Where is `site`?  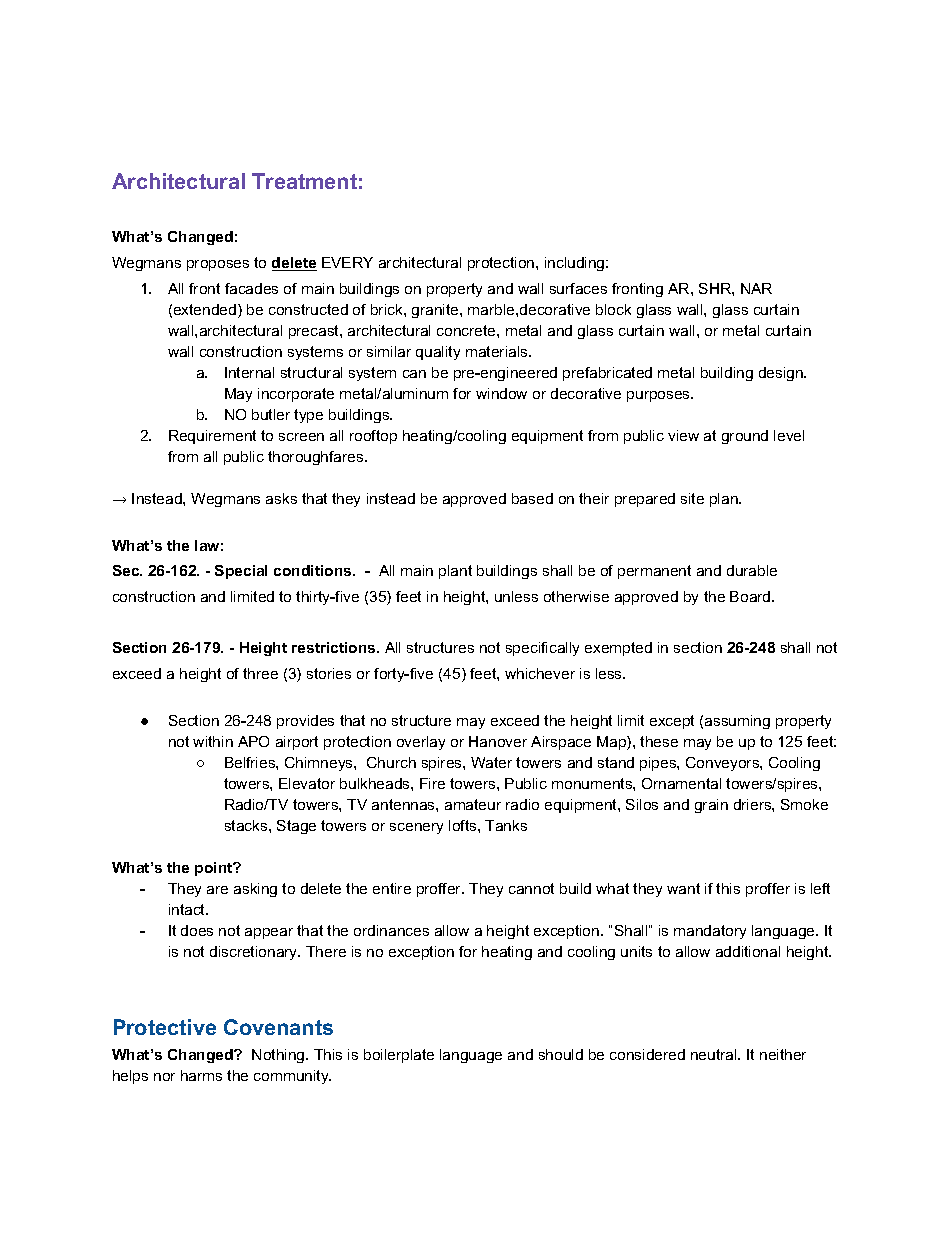
site is located at coordinates (692, 498).
